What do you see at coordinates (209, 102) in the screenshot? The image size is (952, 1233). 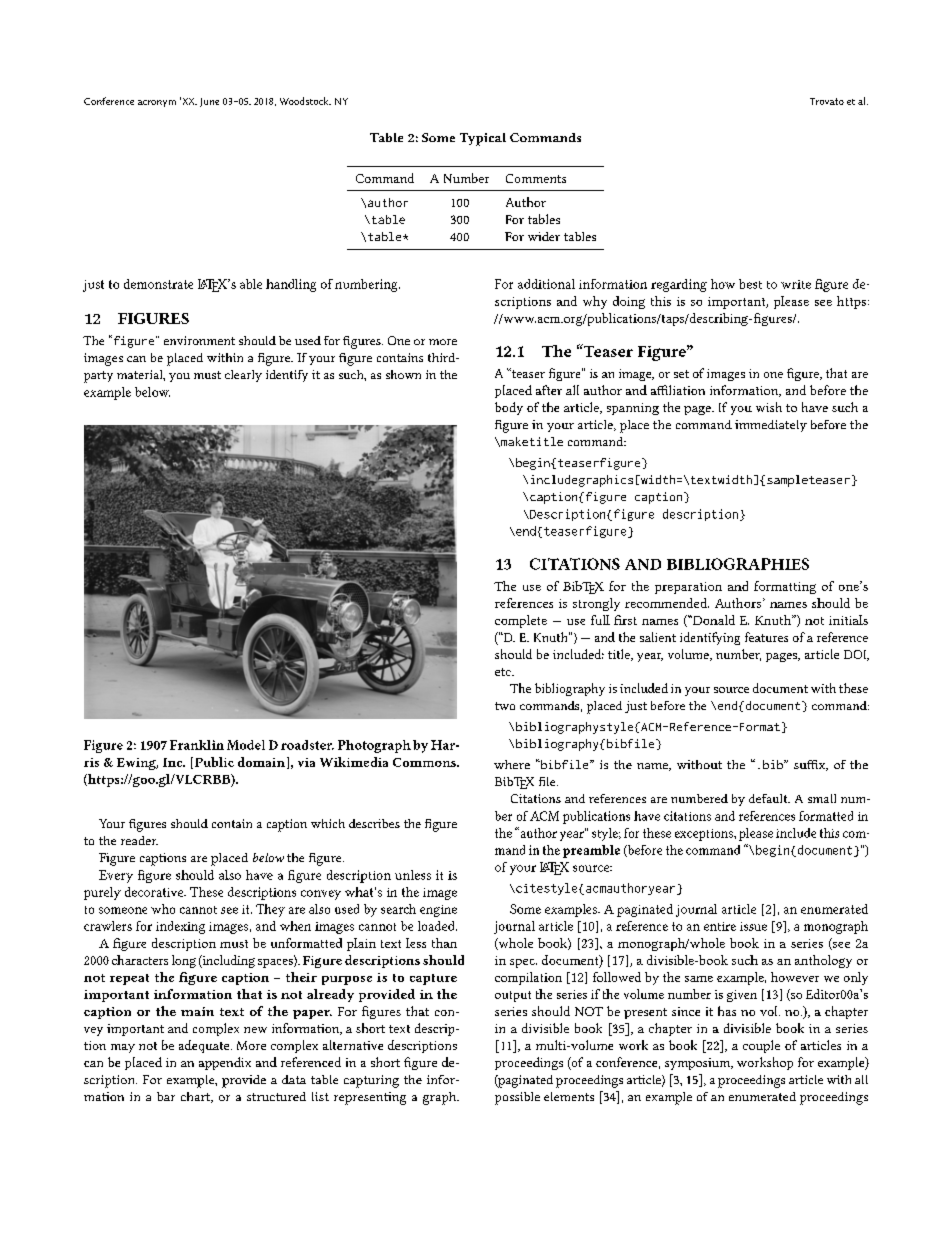 I see `June` at bounding box center [209, 102].
